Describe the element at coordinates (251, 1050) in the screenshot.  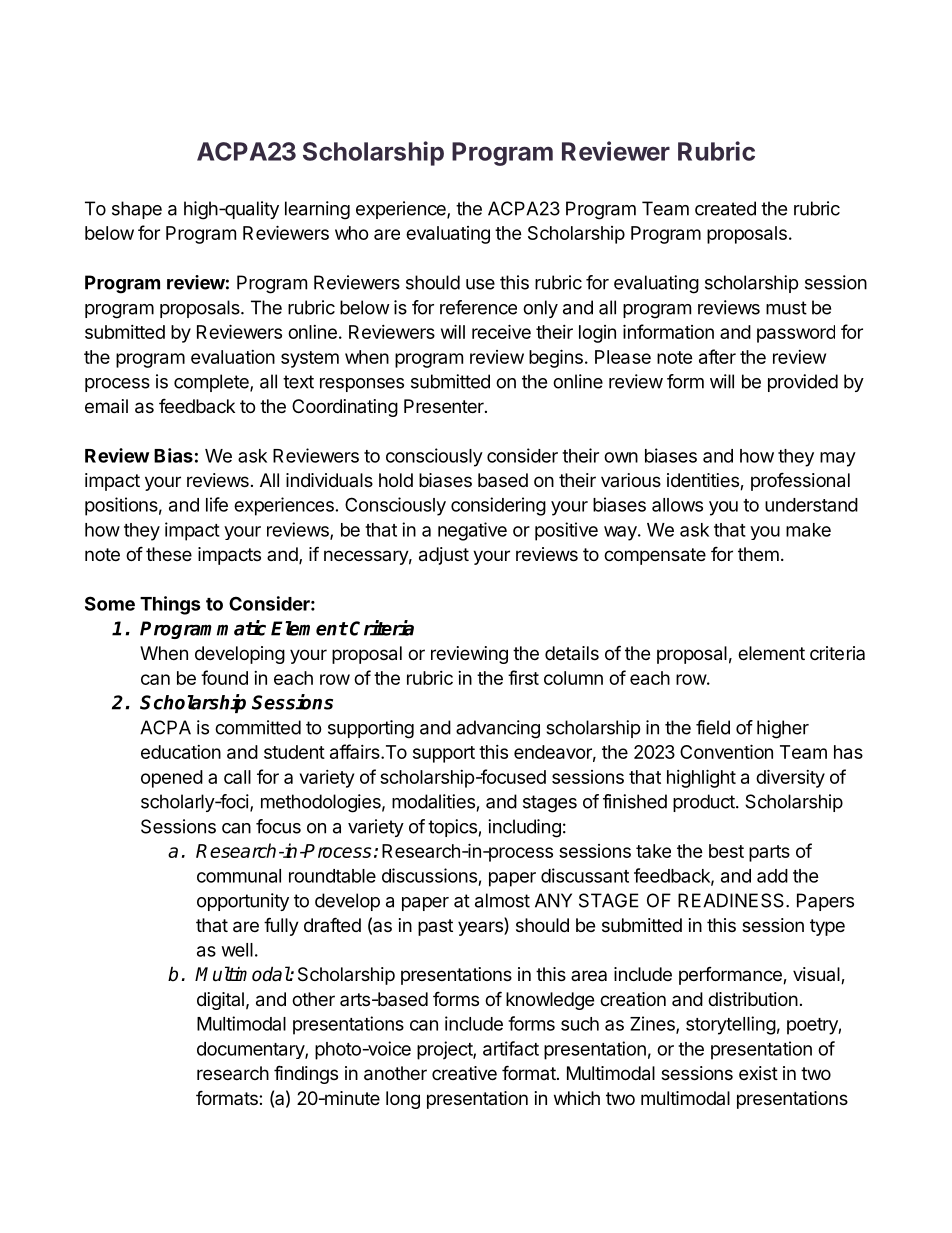
I see `documentary` at that location.
